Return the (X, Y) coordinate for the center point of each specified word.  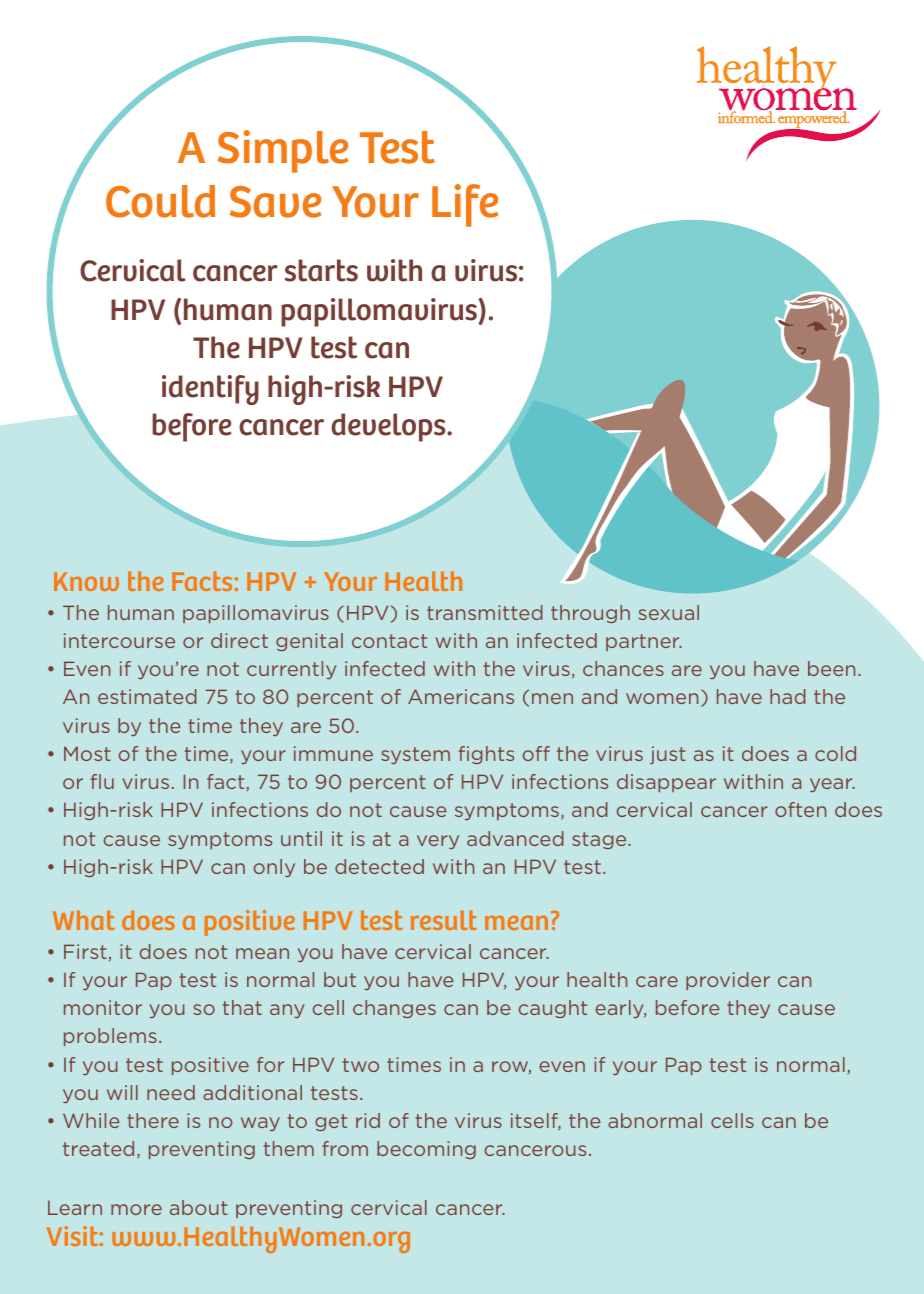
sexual (668, 612)
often (800, 809)
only (274, 868)
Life (465, 205)
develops (389, 427)
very (438, 842)
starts (321, 270)
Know (86, 581)
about (199, 1207)
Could (160, 201)
